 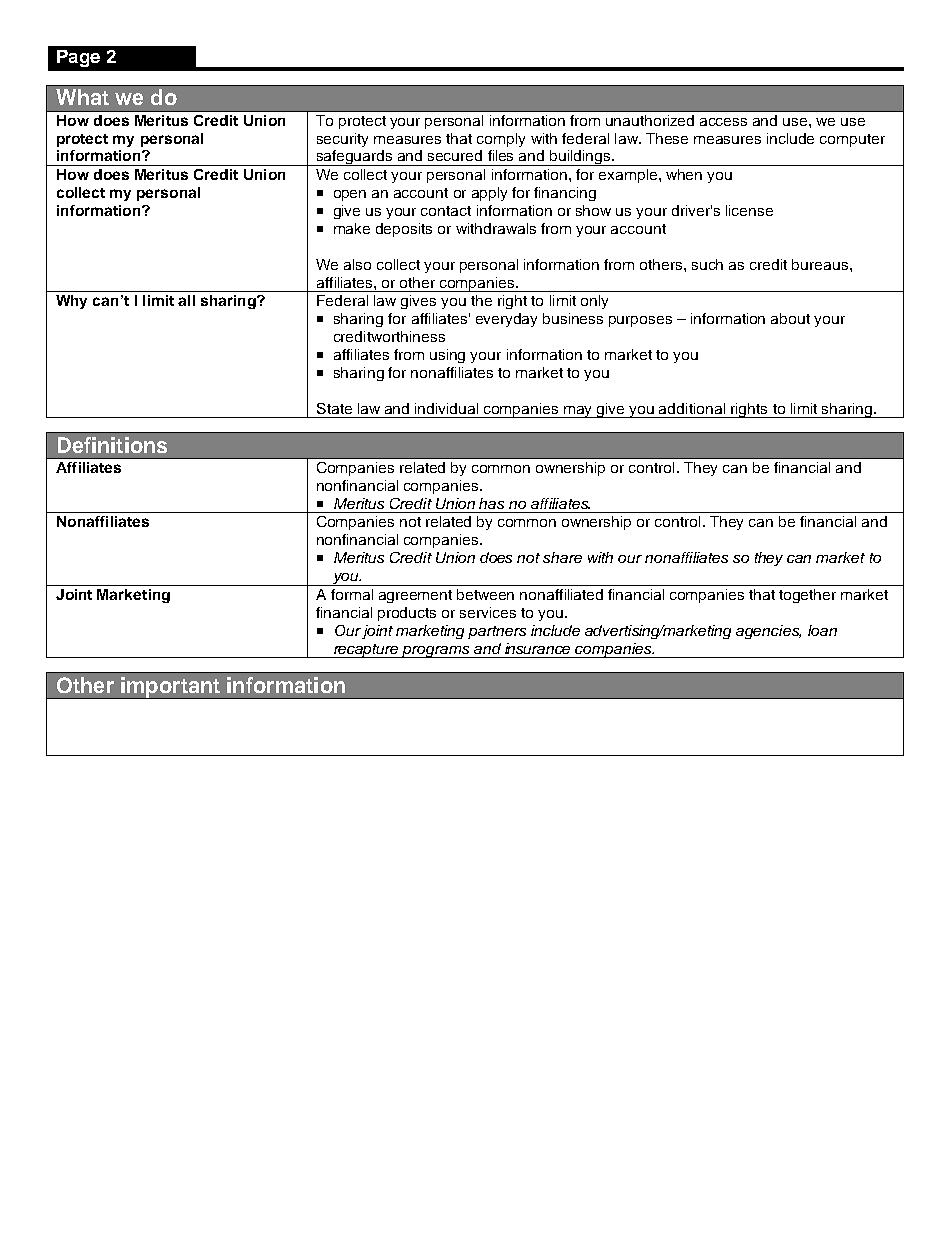 What do you see at coordinates (186, 300) in the screenshot?
I see `all` at bounding box center [186, 300].
